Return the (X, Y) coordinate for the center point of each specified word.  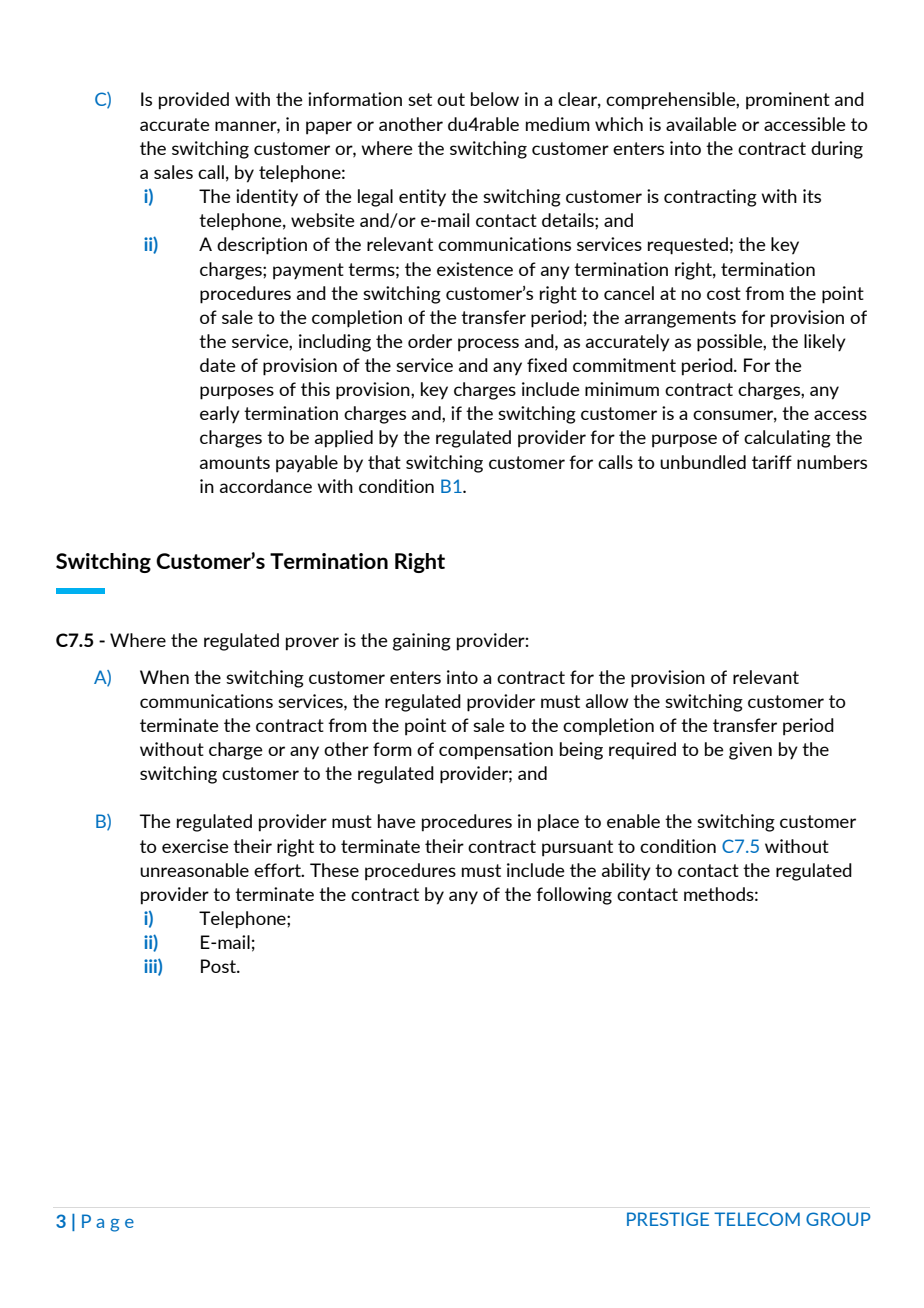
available (701, 124)
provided (194, 101)
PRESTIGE (668, 1219)
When (164, 677)
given (750, 751)
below (495, 99)
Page (108, 1223)
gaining (422, 642)
